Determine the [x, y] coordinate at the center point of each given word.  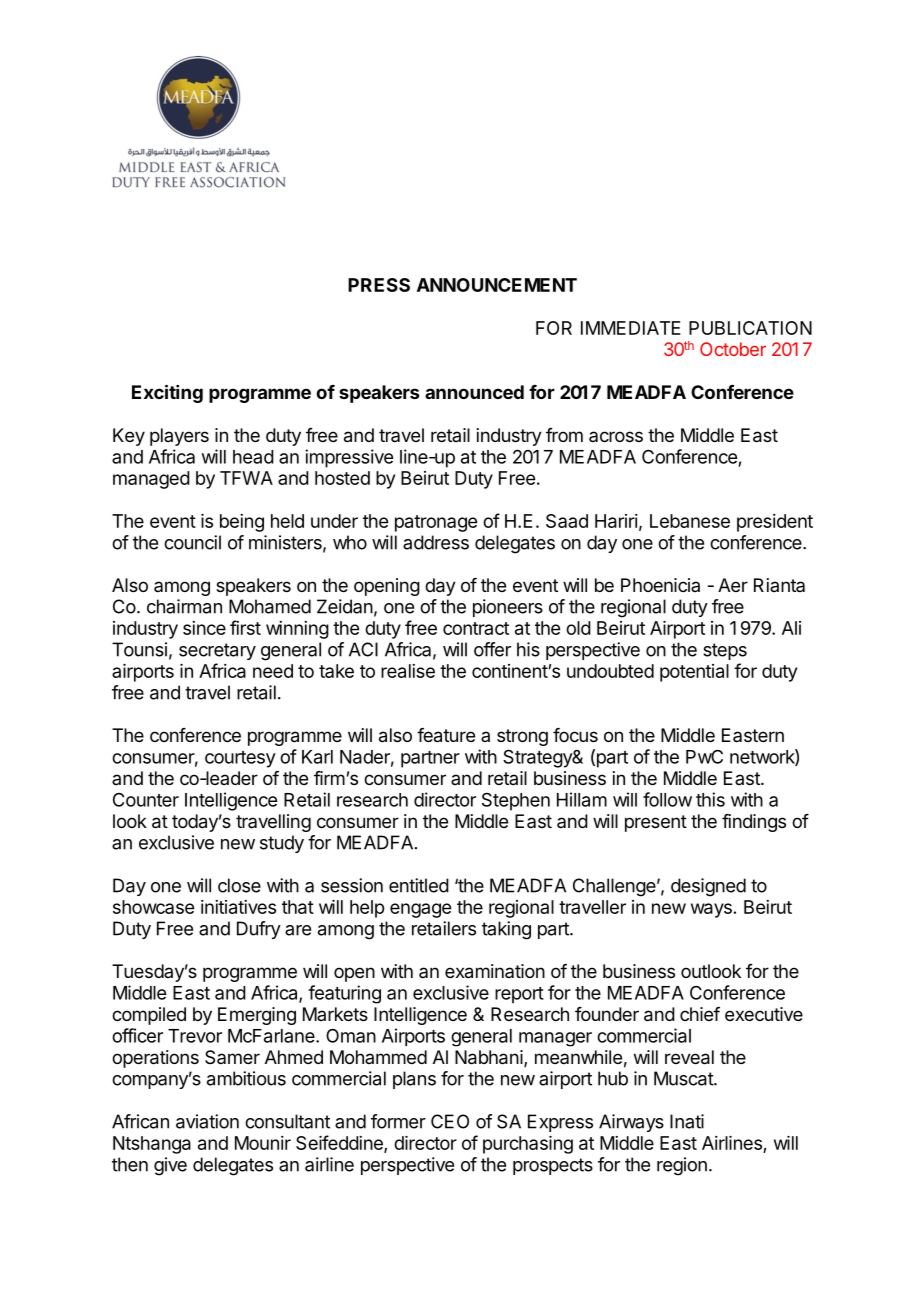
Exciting [167, 393]
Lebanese [690, 521]
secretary [217, 651]
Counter [146, 800]
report [519, 995]
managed [151, 480]
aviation [207, 1121]
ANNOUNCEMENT [497, 285]
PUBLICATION [750, 328]
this [710, 799]
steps [725, 651]
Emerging [257, 1016]
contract [476, 628]
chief [700, 1014]
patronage [436, 523]
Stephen [516, 801]
